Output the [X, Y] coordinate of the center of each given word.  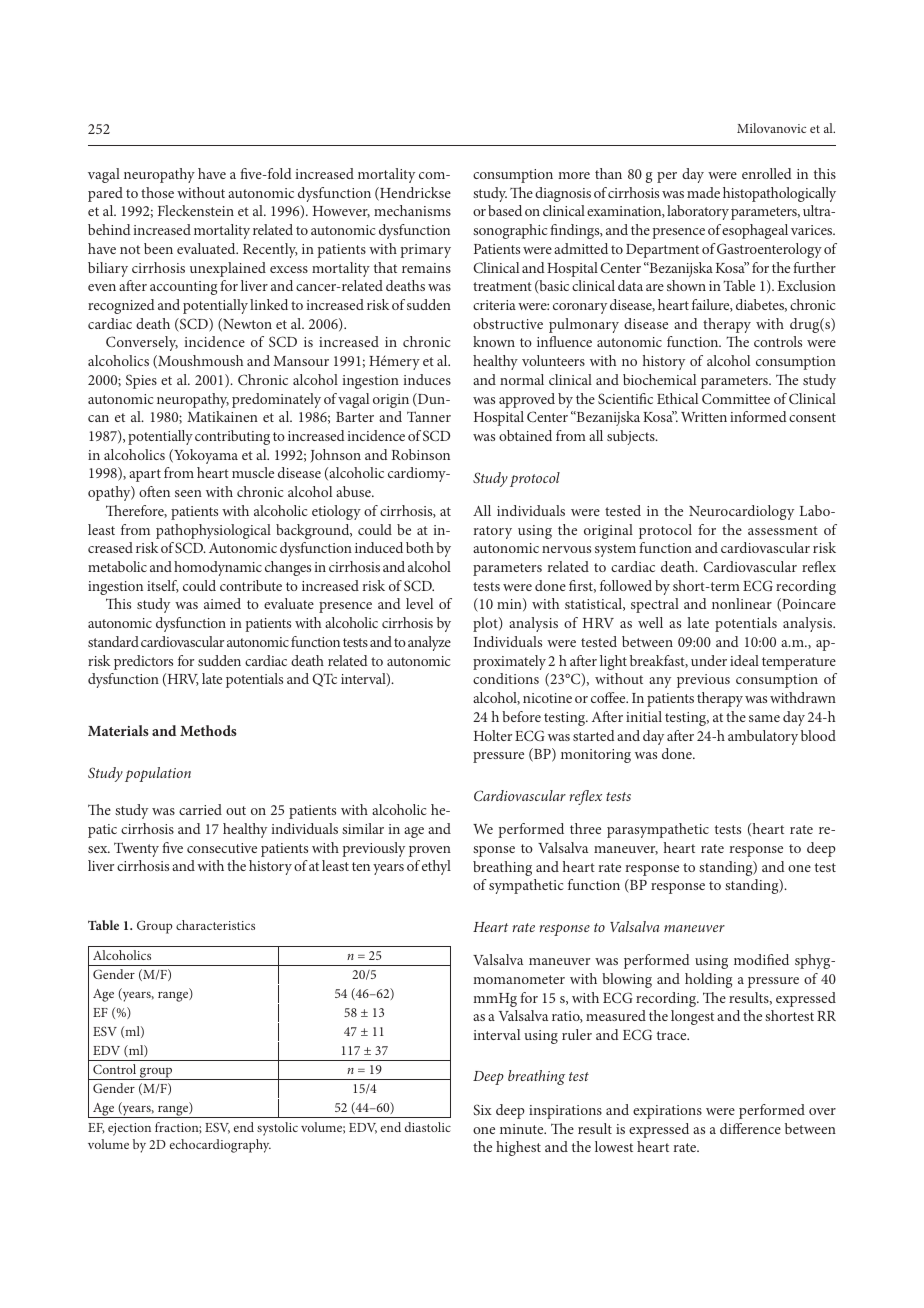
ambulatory [763, 737]
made [703, 192]
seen [188, 493]
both [420, 547]
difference [750, 1128]
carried [200, 809]
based [505, 210]
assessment [783, 530]
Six [482, 1109]
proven [430, 851]
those [157, 192]
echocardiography [220, 1146]
